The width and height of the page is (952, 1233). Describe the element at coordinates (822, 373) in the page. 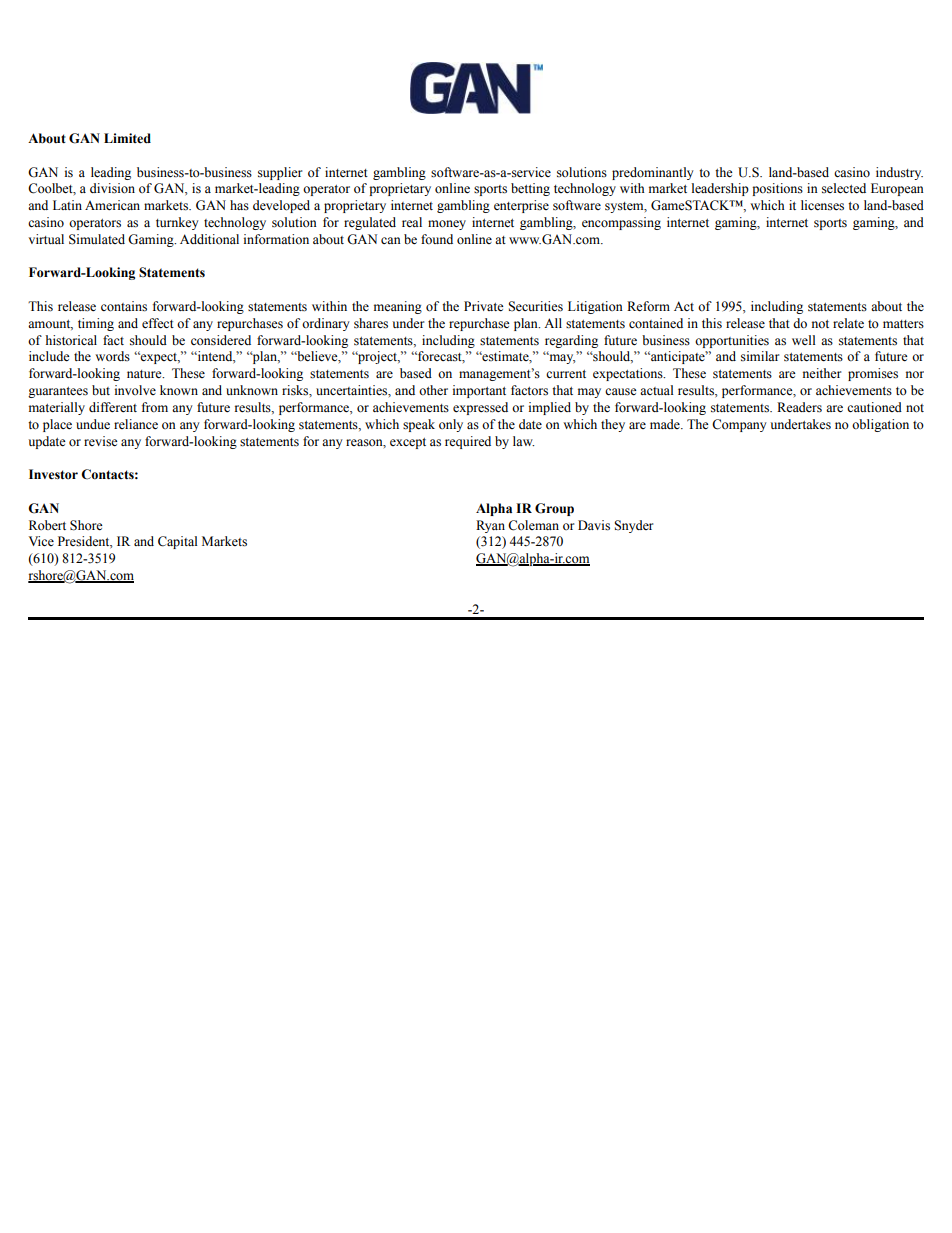

I see `neither` at that location.
